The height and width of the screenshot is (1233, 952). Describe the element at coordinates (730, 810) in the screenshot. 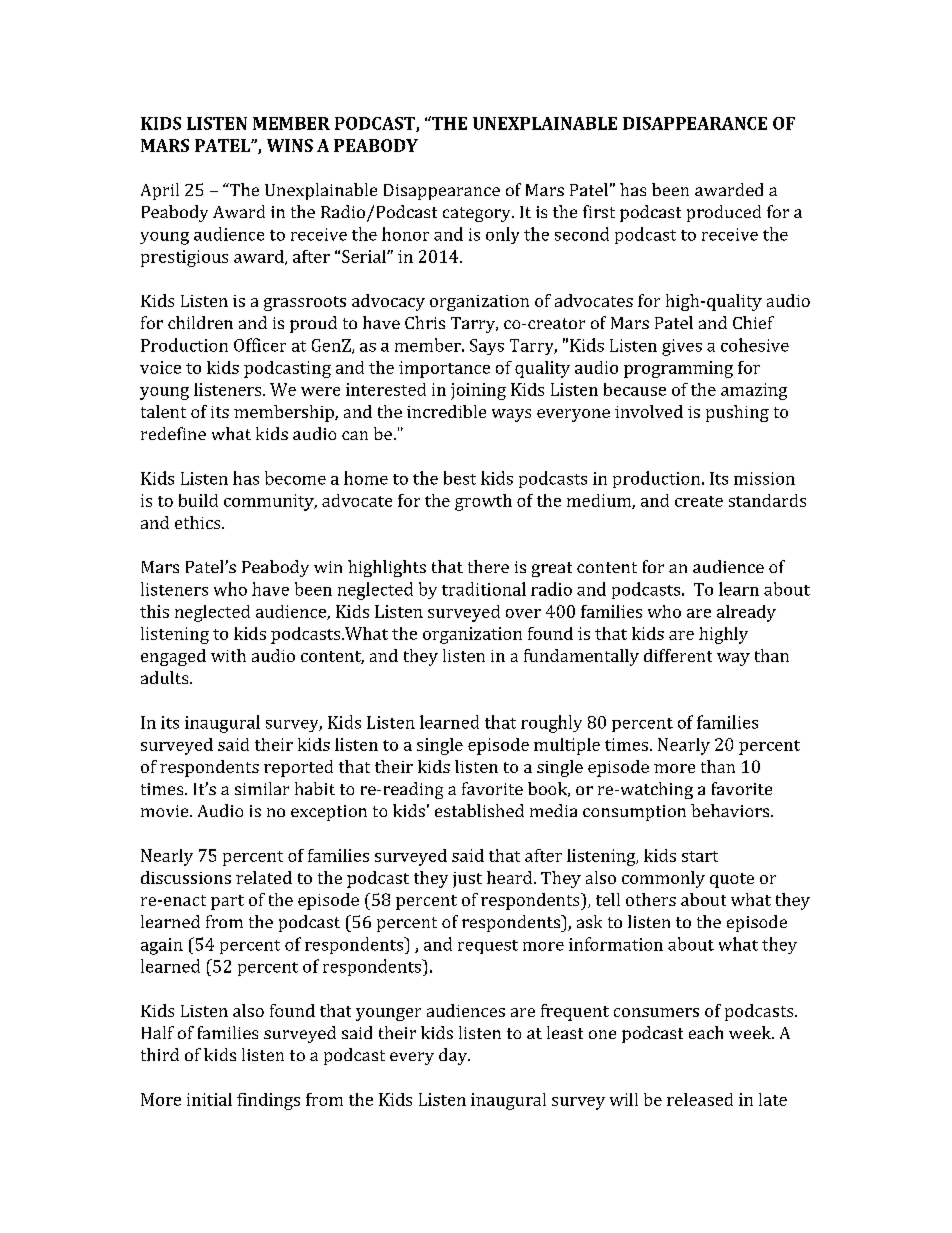

I see `behaviors` at that location.
